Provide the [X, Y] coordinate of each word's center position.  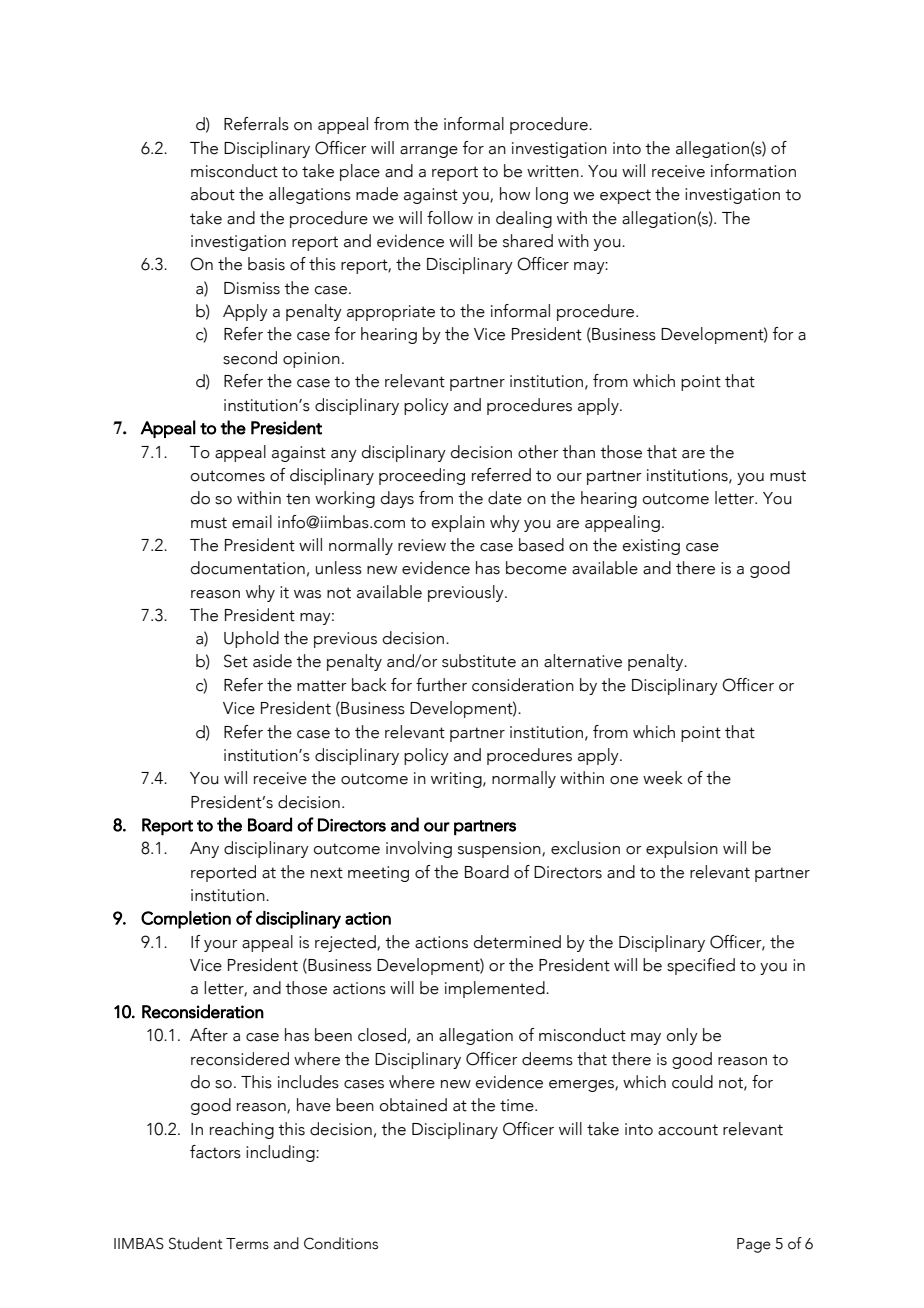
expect [625, 196]
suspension [500, 850]
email [252, 522]
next [327, 873]
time [518, 1105]
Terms [247, 1244]
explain [458, 523]
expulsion [682, 849]
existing [651, 547]
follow [450, 218]
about [213, 194]
